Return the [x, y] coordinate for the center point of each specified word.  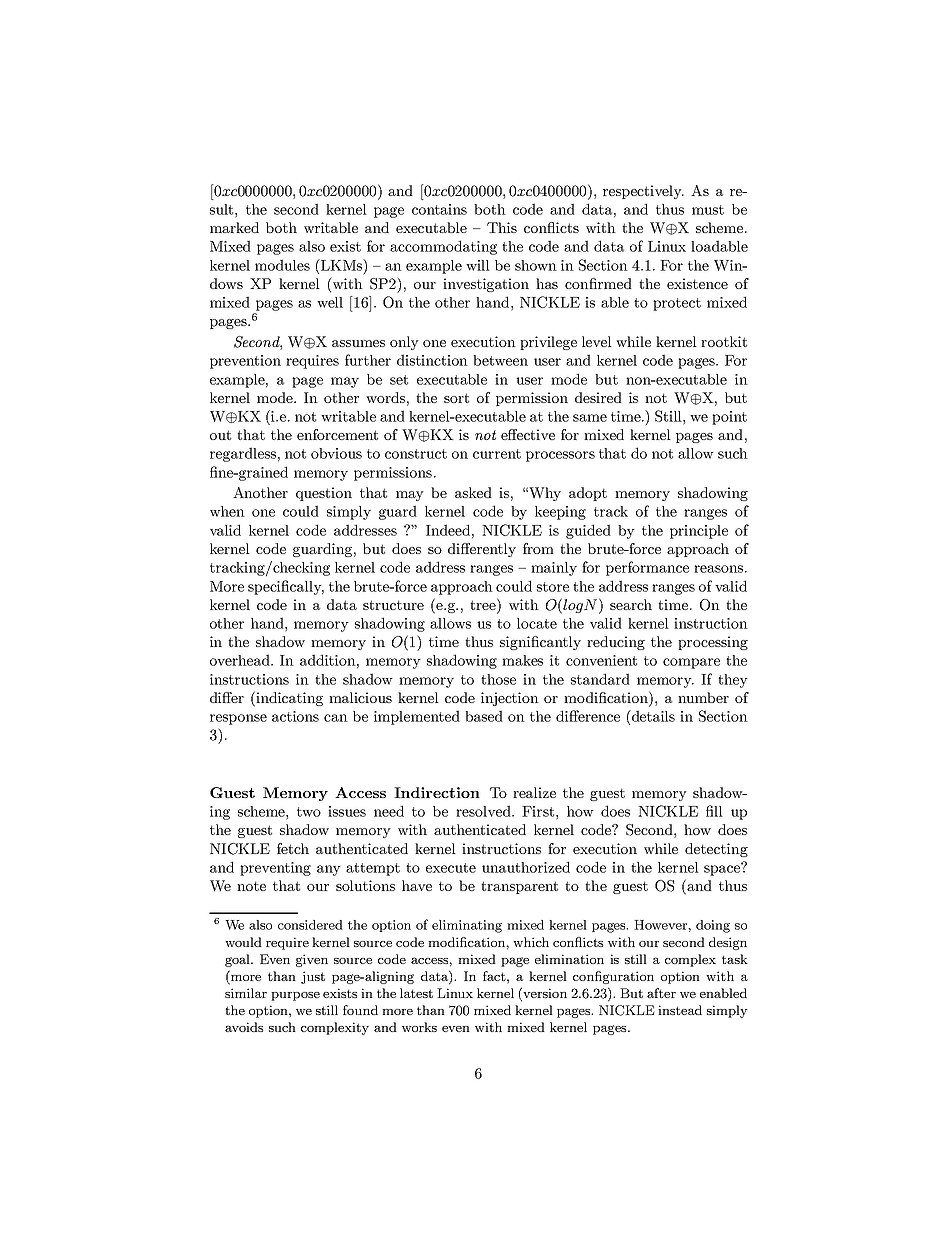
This [502, 227]
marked [234, 227]
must [708, 210]
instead [680, 1010]
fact [495, 976]
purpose [295, 996]
